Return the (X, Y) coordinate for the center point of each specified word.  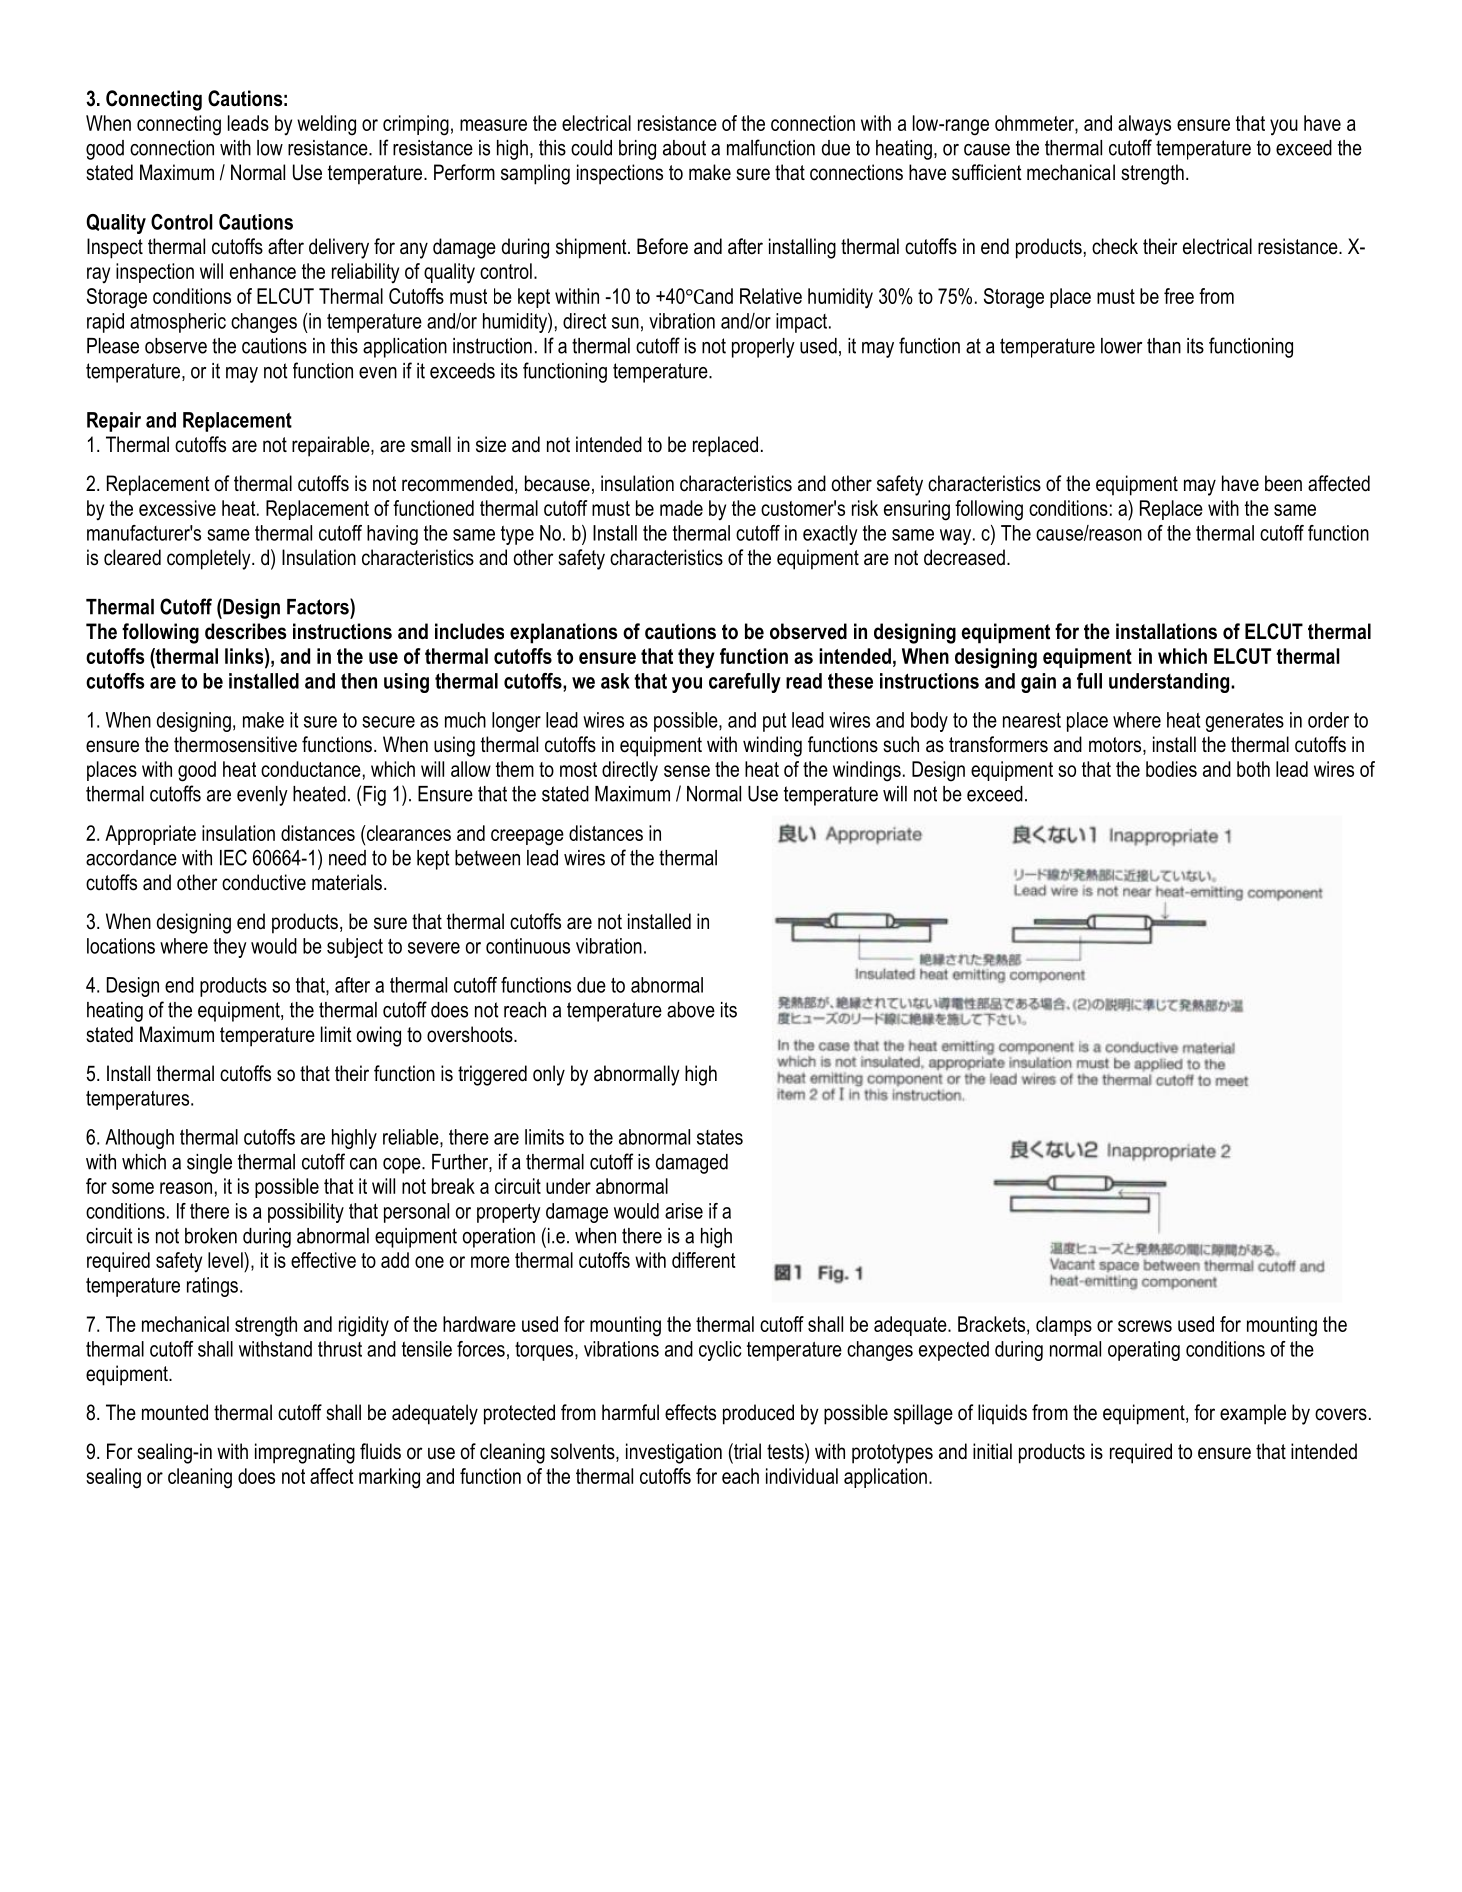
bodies (1171, 769)
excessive (177, 508)
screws (1145, 1326)
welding (326, 125)
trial (746, 1451)
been (1283, 483)
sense (687, 771)
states (720, 1137)
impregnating (305, 1453)
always (1144, 125)
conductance (311, 769)
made (681, 508)
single (209, 1164)
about (684, 148)
